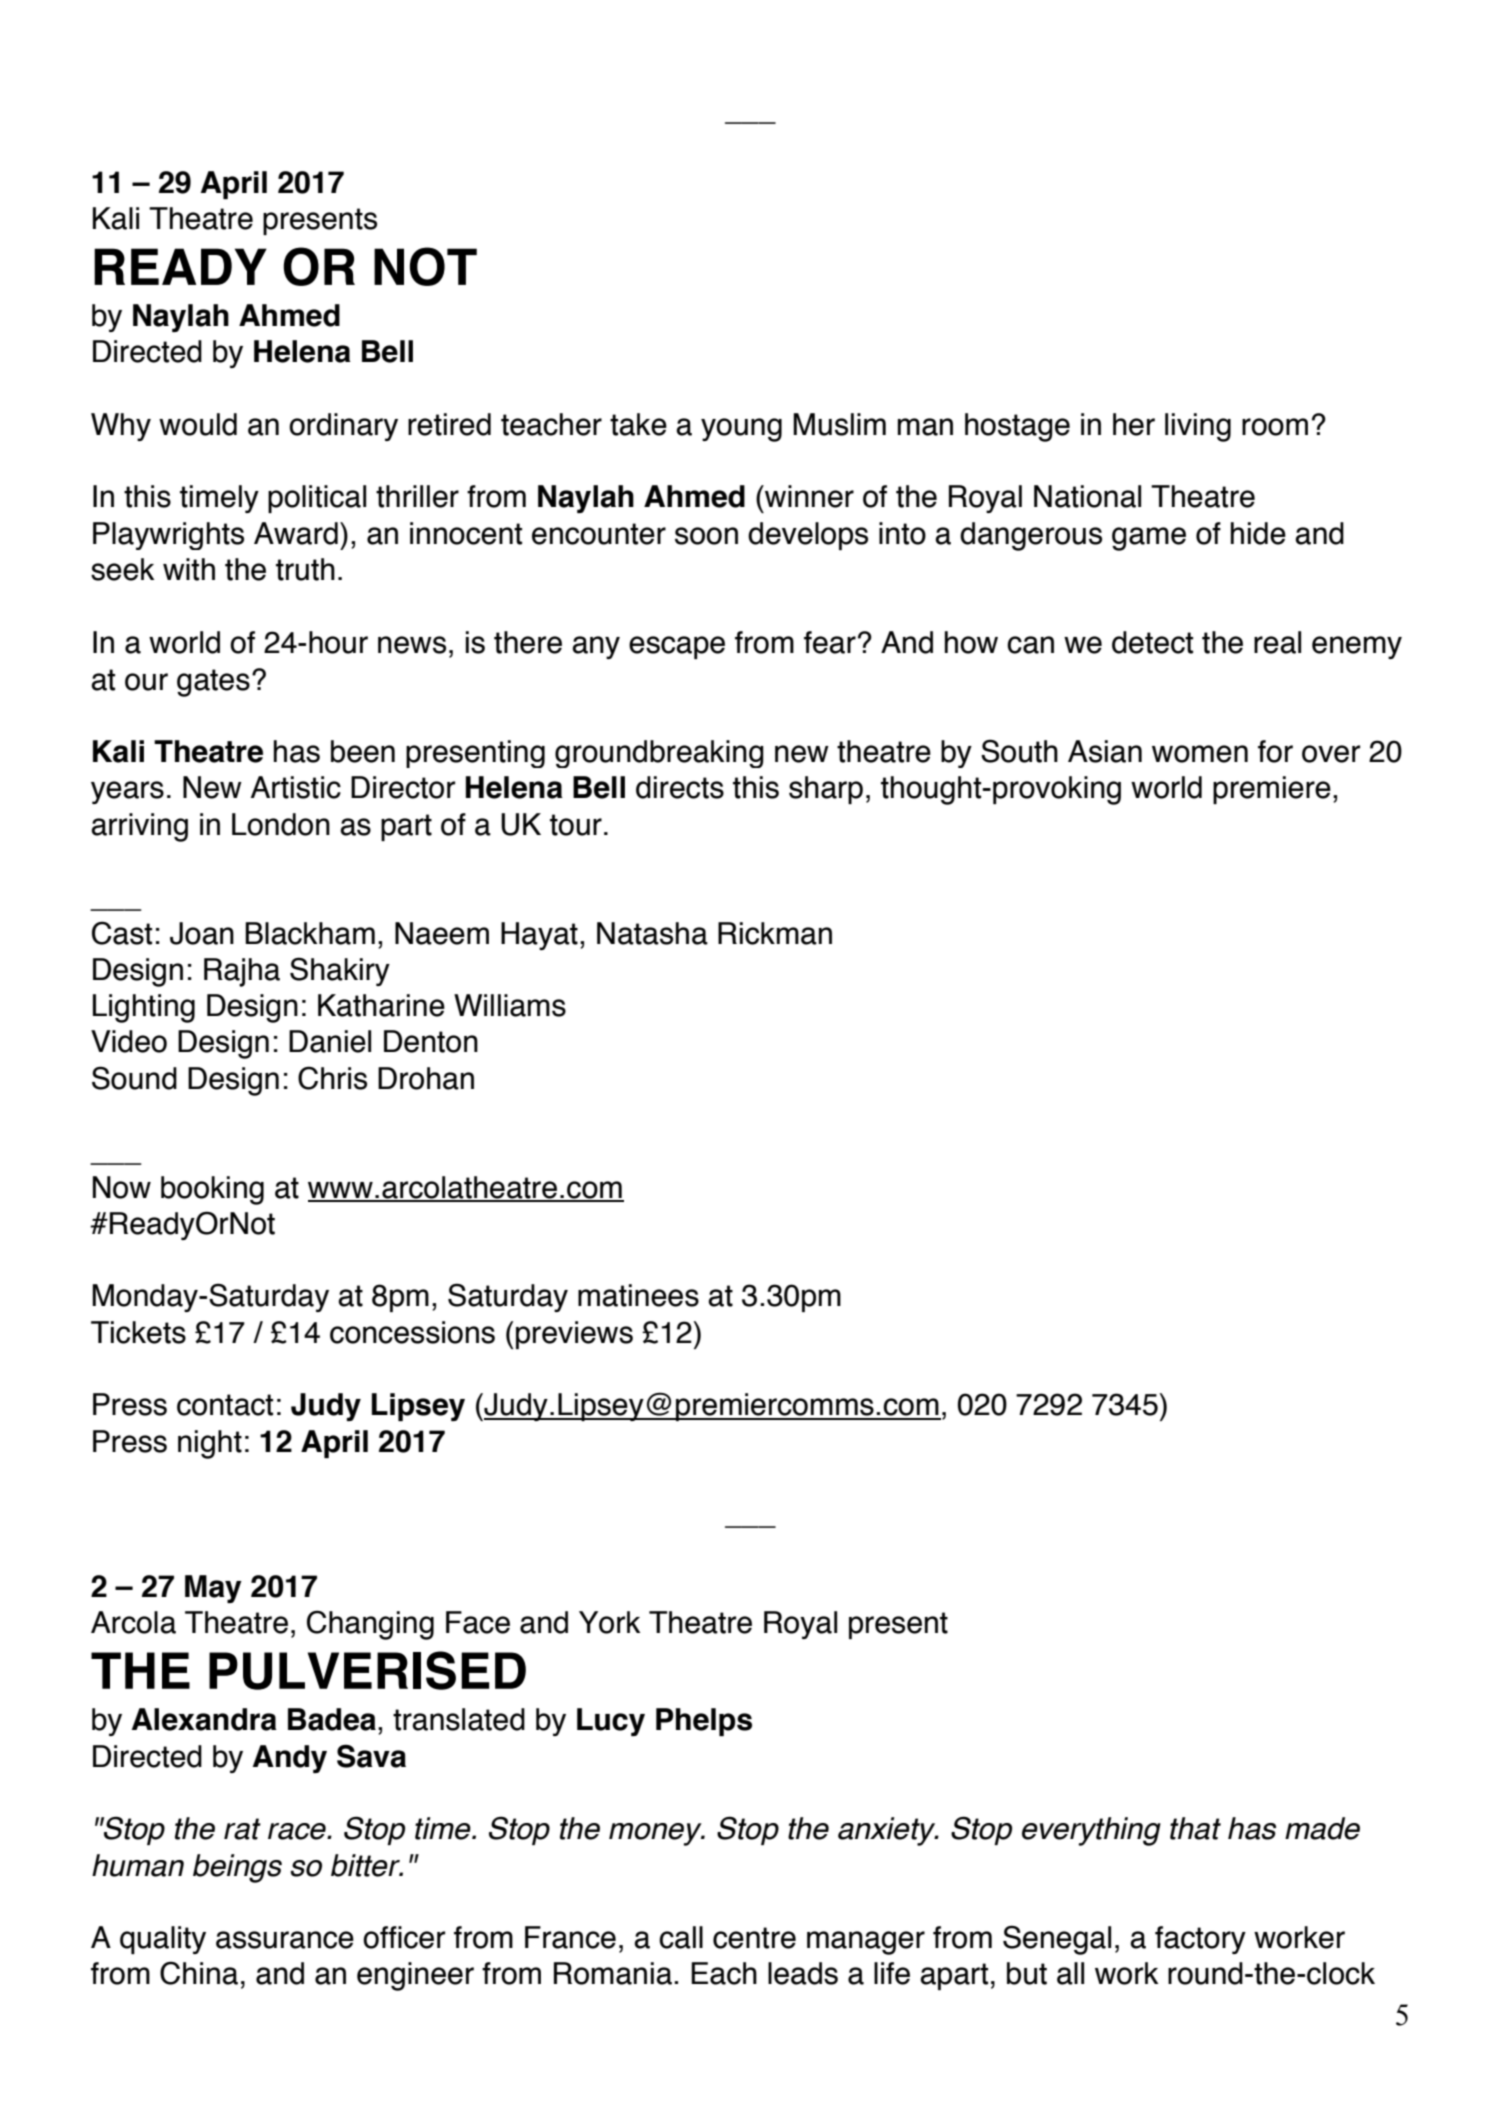  Describe the element at coordinates (680, 787) in the document. I see `directs` at that location.
